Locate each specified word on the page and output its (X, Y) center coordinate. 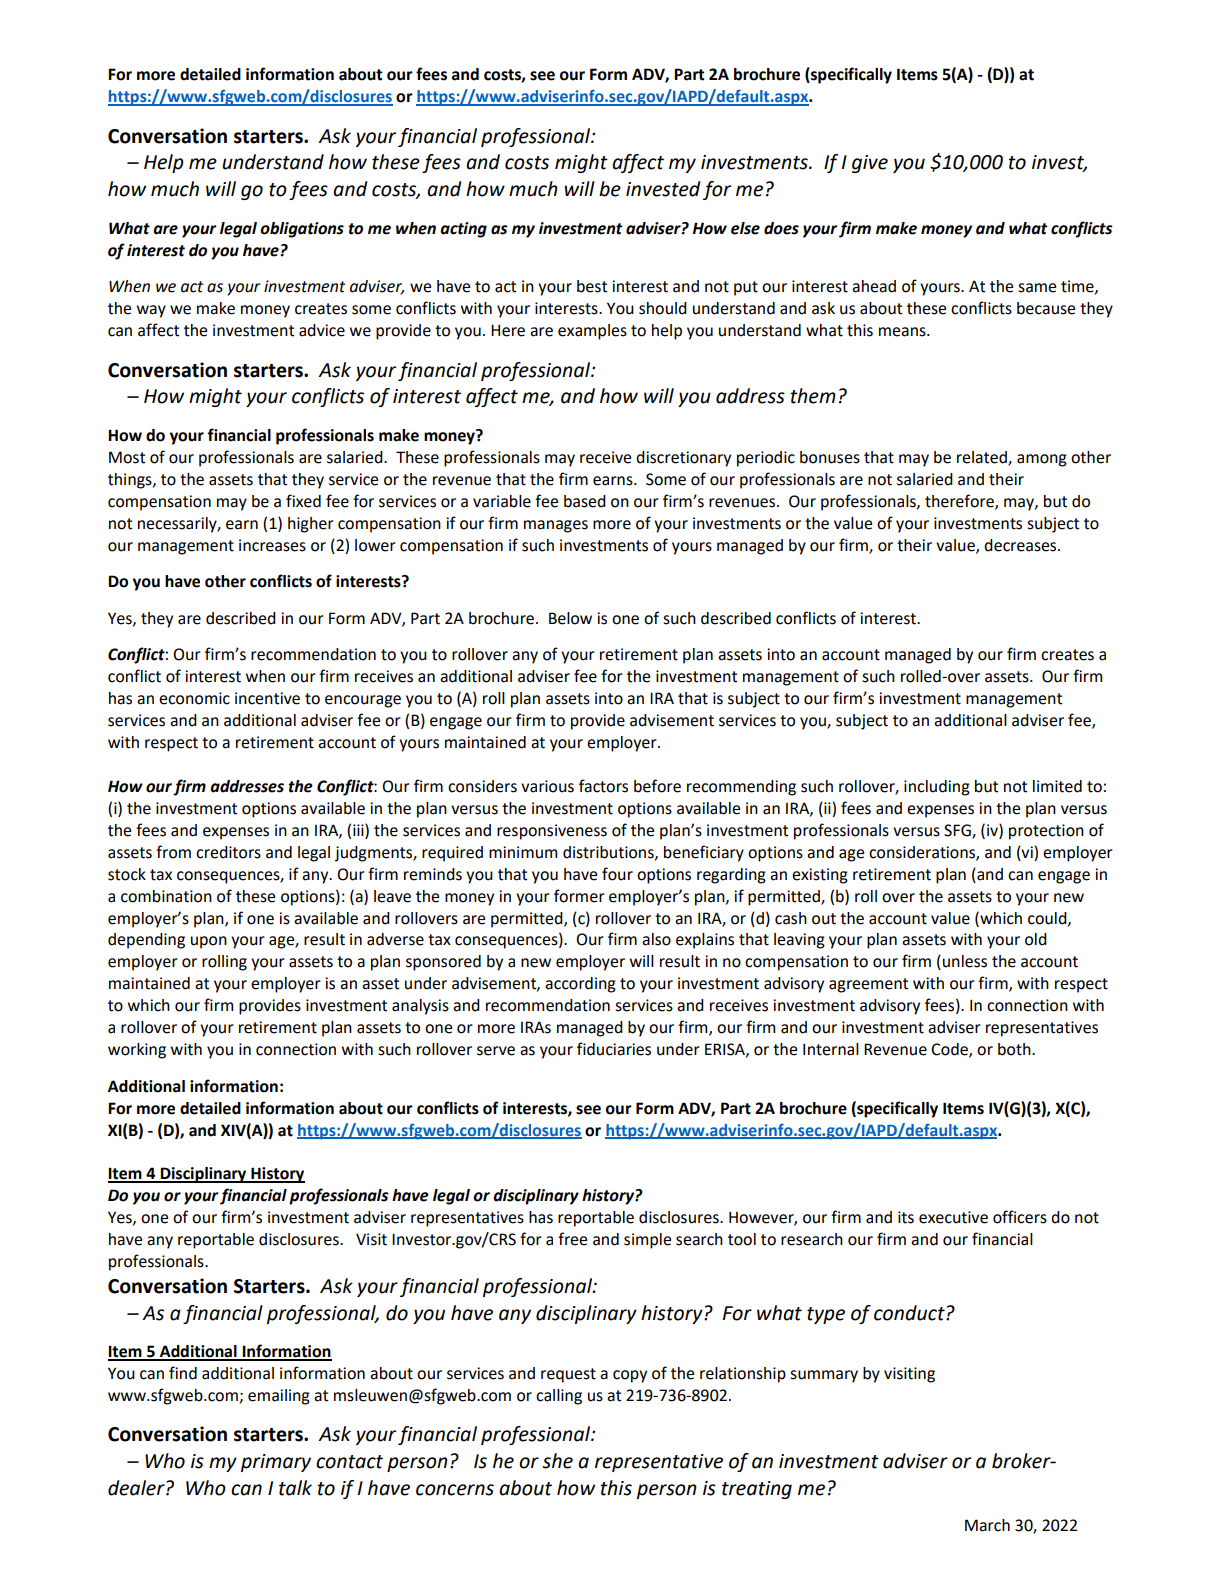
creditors (228, 852)
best (592, 286)
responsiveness (552, 832)
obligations (302, 230)
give (870, 164)
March (987, 1525)
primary (276, 1463)
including (937, 788)
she (557, 1461)
